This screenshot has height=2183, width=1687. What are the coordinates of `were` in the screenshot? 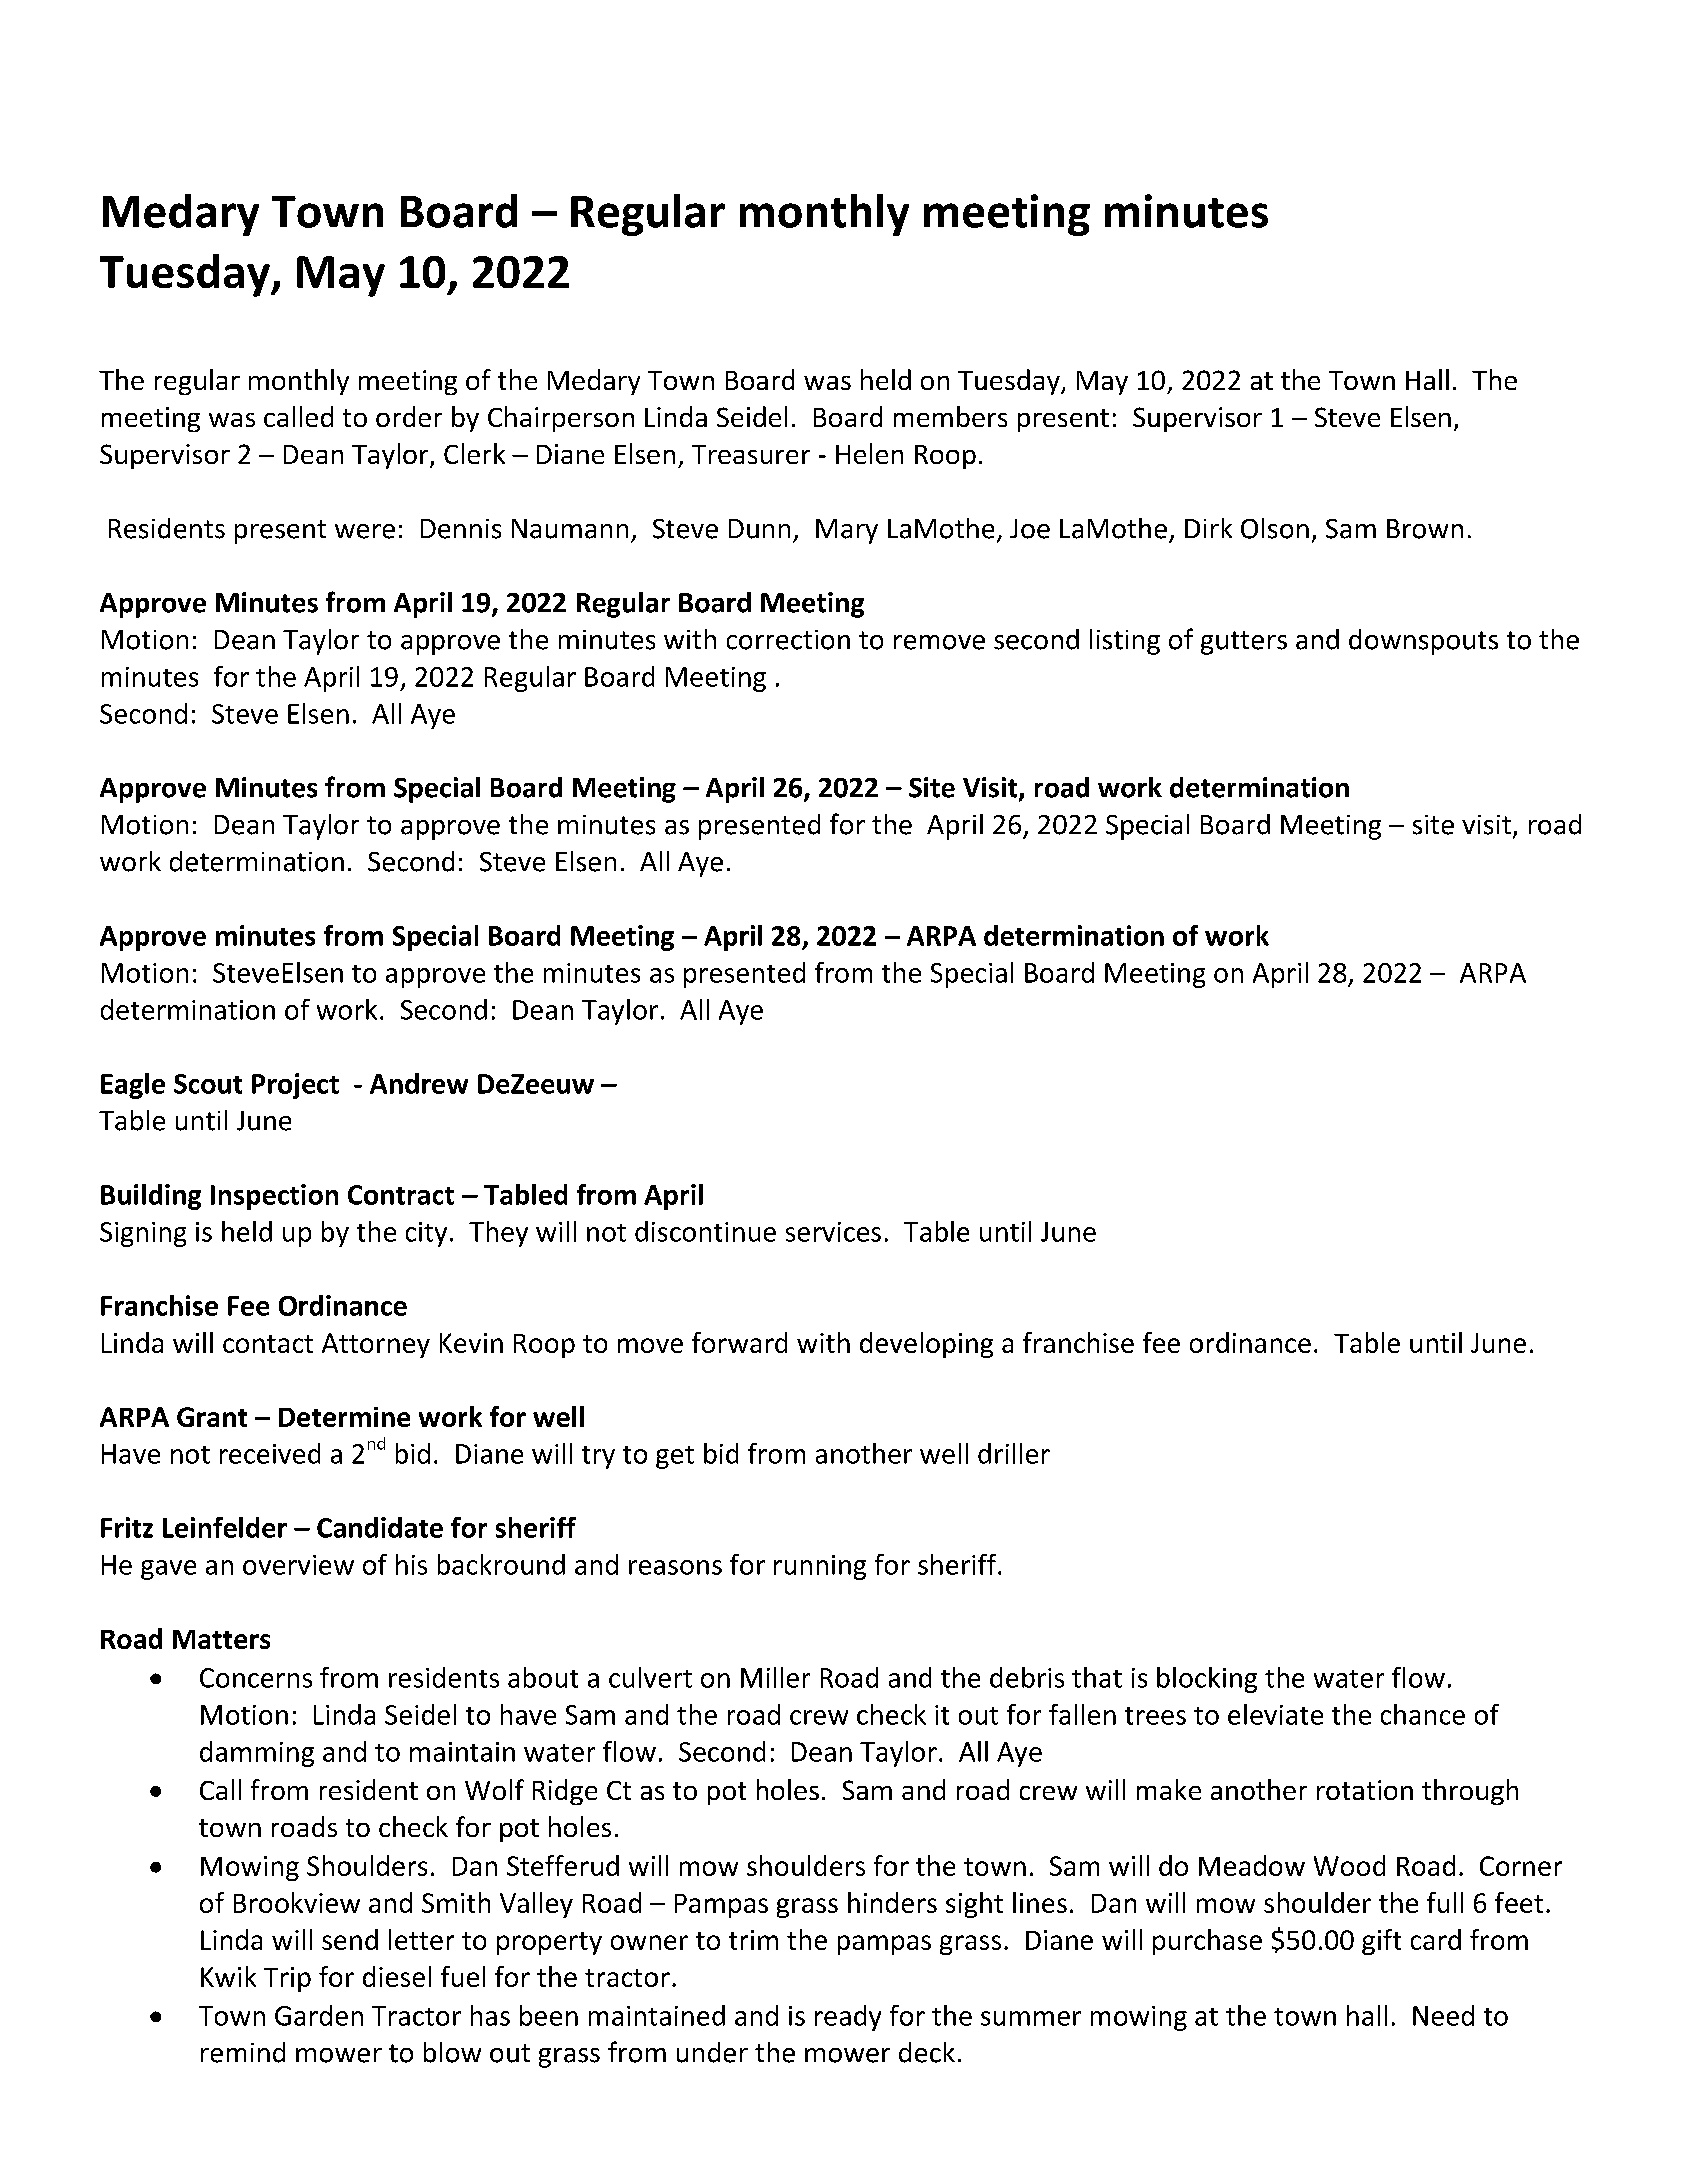 It's located at (365, 531).
